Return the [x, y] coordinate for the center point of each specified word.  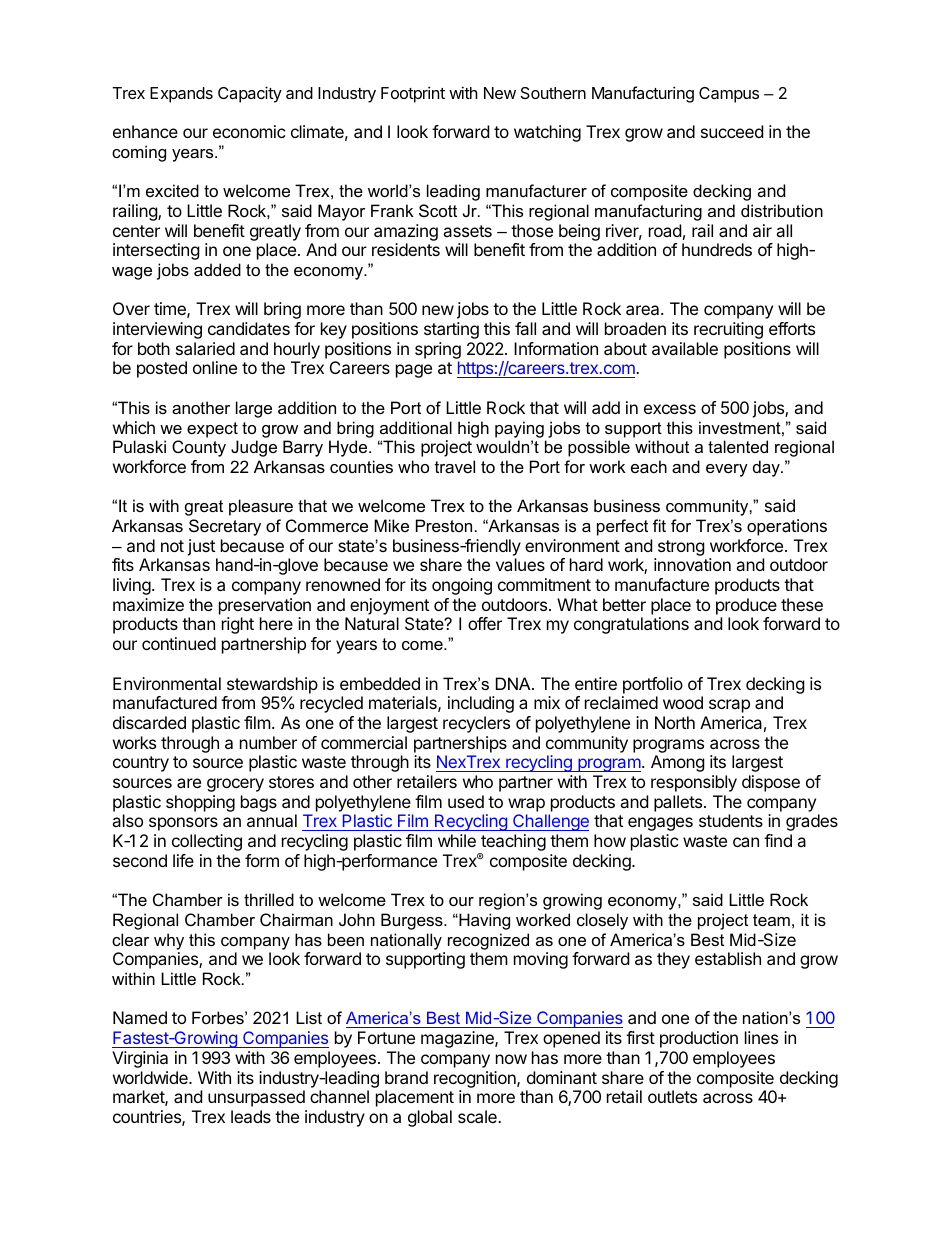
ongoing [462, 586]
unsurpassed [256, 1098]
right [238, 625]
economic [249, 131]
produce [746, 606]
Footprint [413, 94]
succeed [732, 131]
